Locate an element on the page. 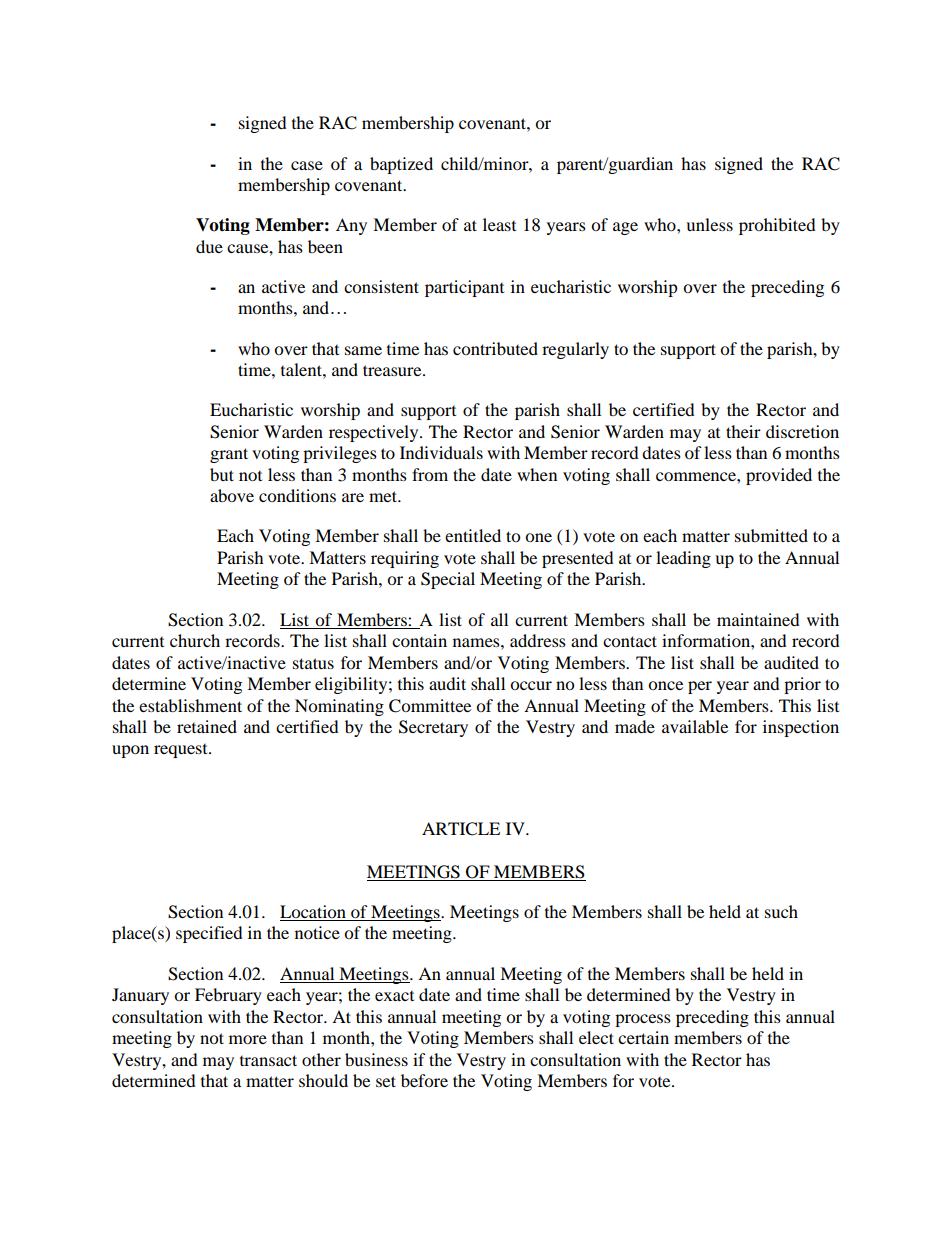 The width and height of the document is (952, 1233). prohibited is located at coordinates (777, 226).
